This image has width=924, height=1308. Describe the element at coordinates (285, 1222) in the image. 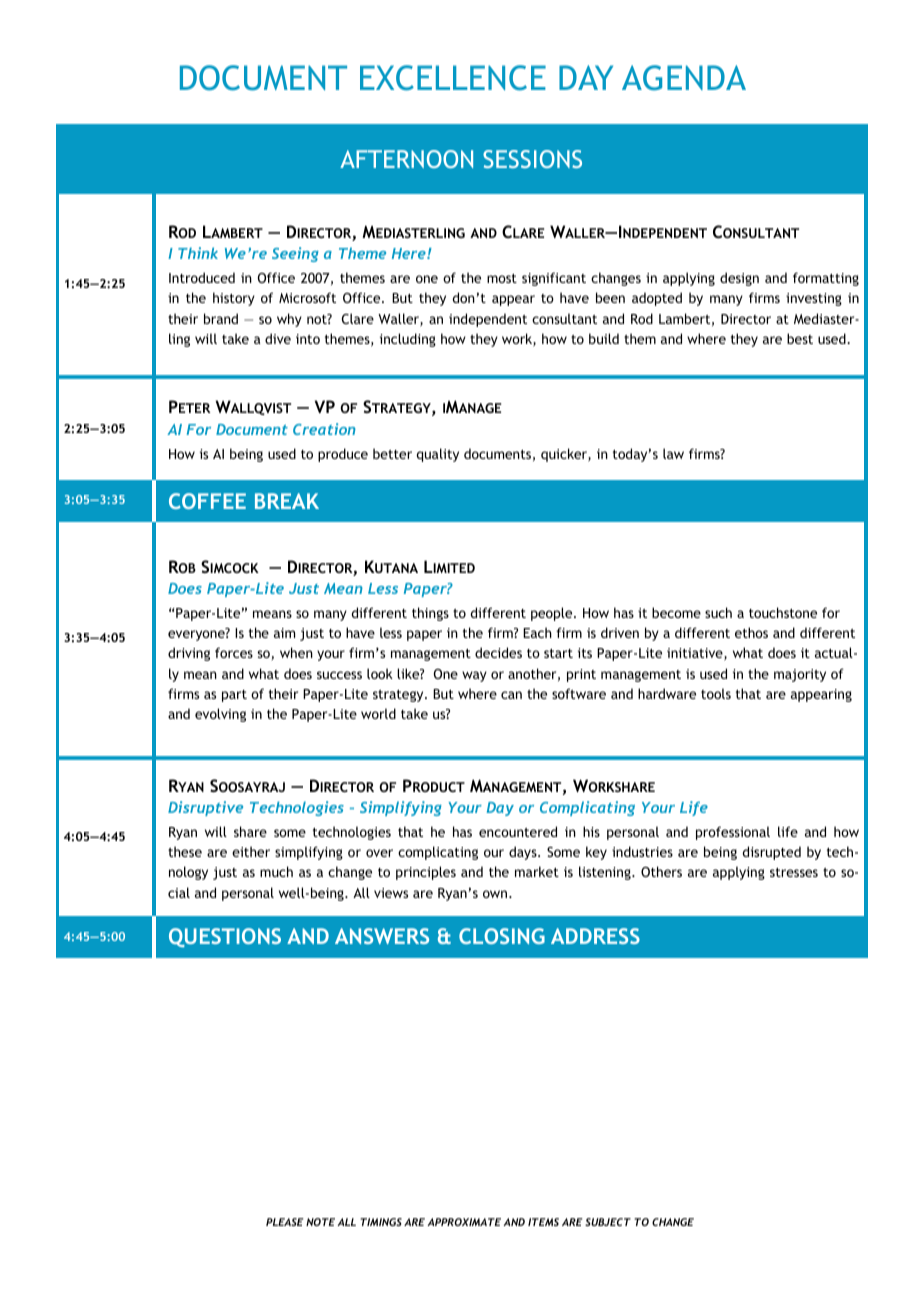

I see `PLEASE` at that location.
